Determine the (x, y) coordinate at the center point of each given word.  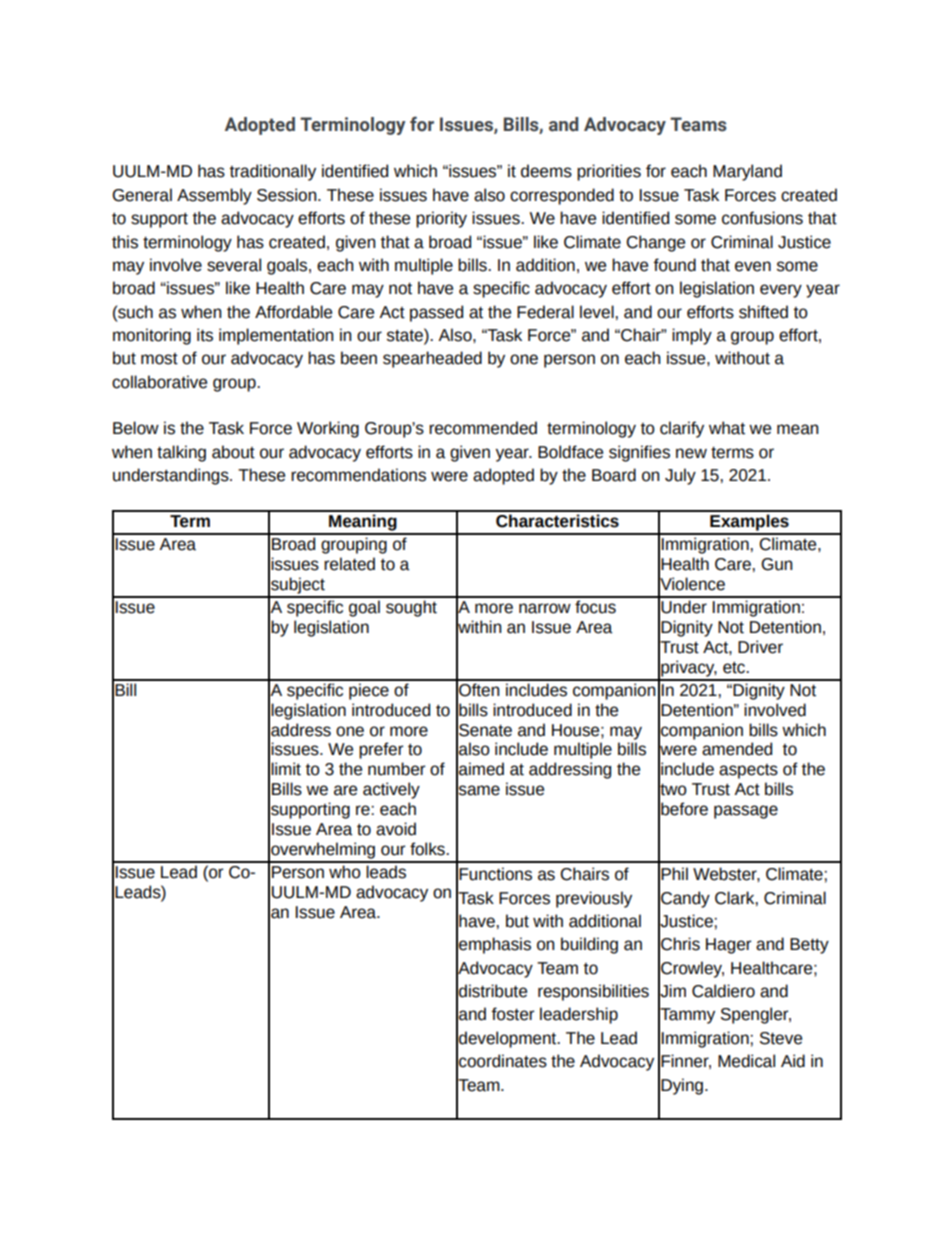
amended (737, 749)
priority (441, 219)
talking (181, 453)
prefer (381, 750)
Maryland (747, 172)
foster (512, 1014)
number (396, 769)
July (680, 476)
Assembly (214, 196)
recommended (483, 428)
